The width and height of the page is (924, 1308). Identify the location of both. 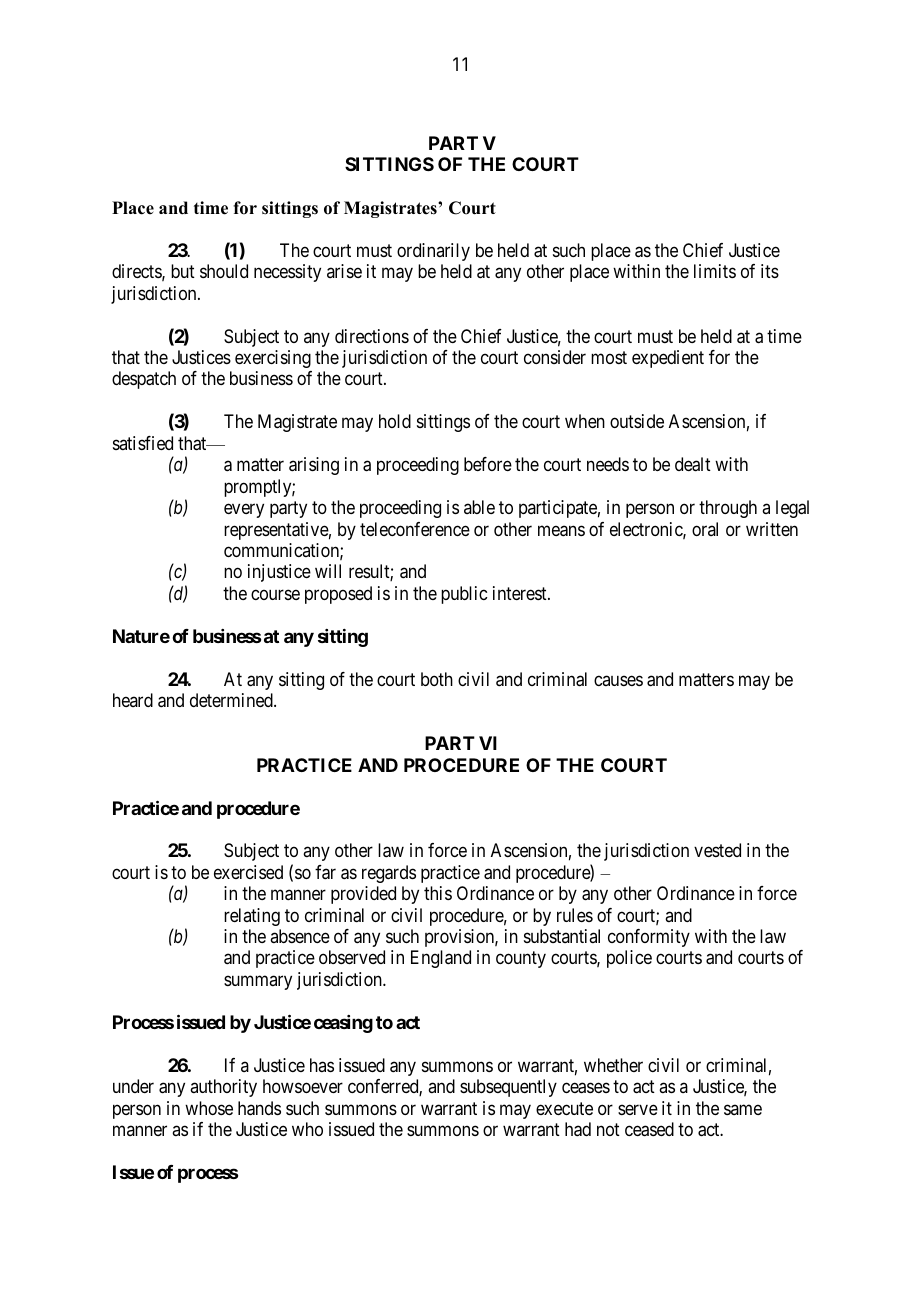
(437, 679).
